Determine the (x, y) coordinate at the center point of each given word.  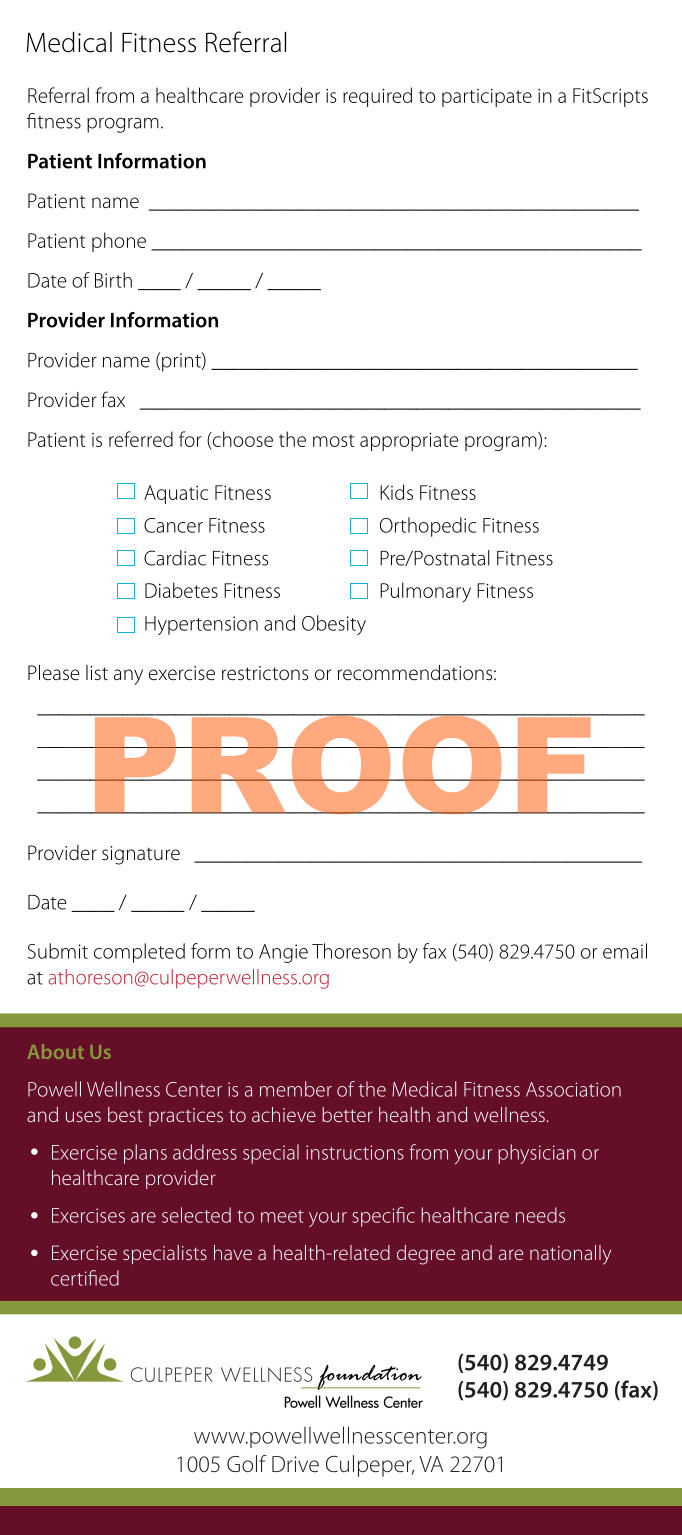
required (377, 97)
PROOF (342, 764)
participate (487, 98)
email (625, 951)
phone (119, 242)
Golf (247, 1463)
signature (141, 855)
